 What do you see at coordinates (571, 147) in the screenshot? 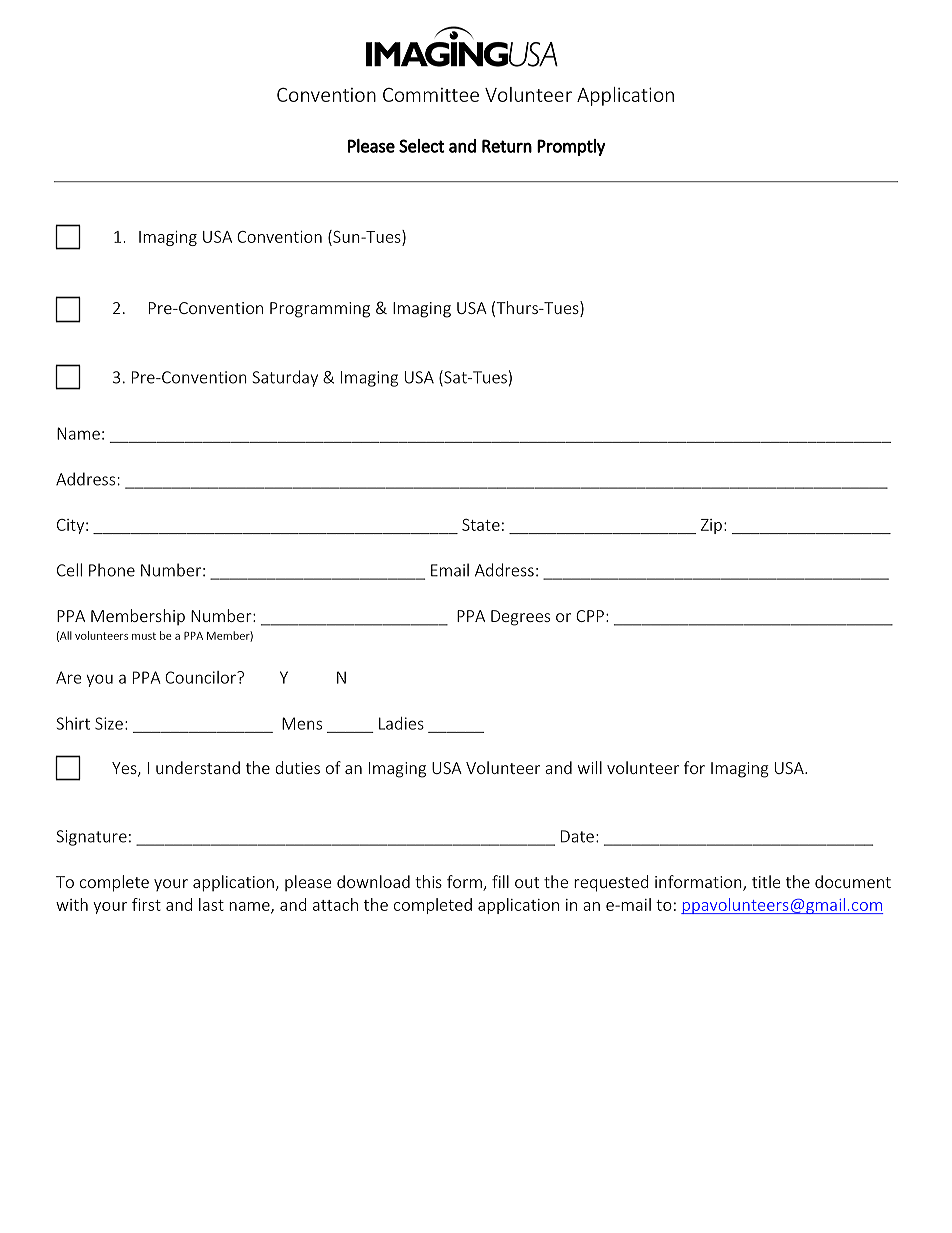
I see `Promptly` at bounding box center [571, 147].
